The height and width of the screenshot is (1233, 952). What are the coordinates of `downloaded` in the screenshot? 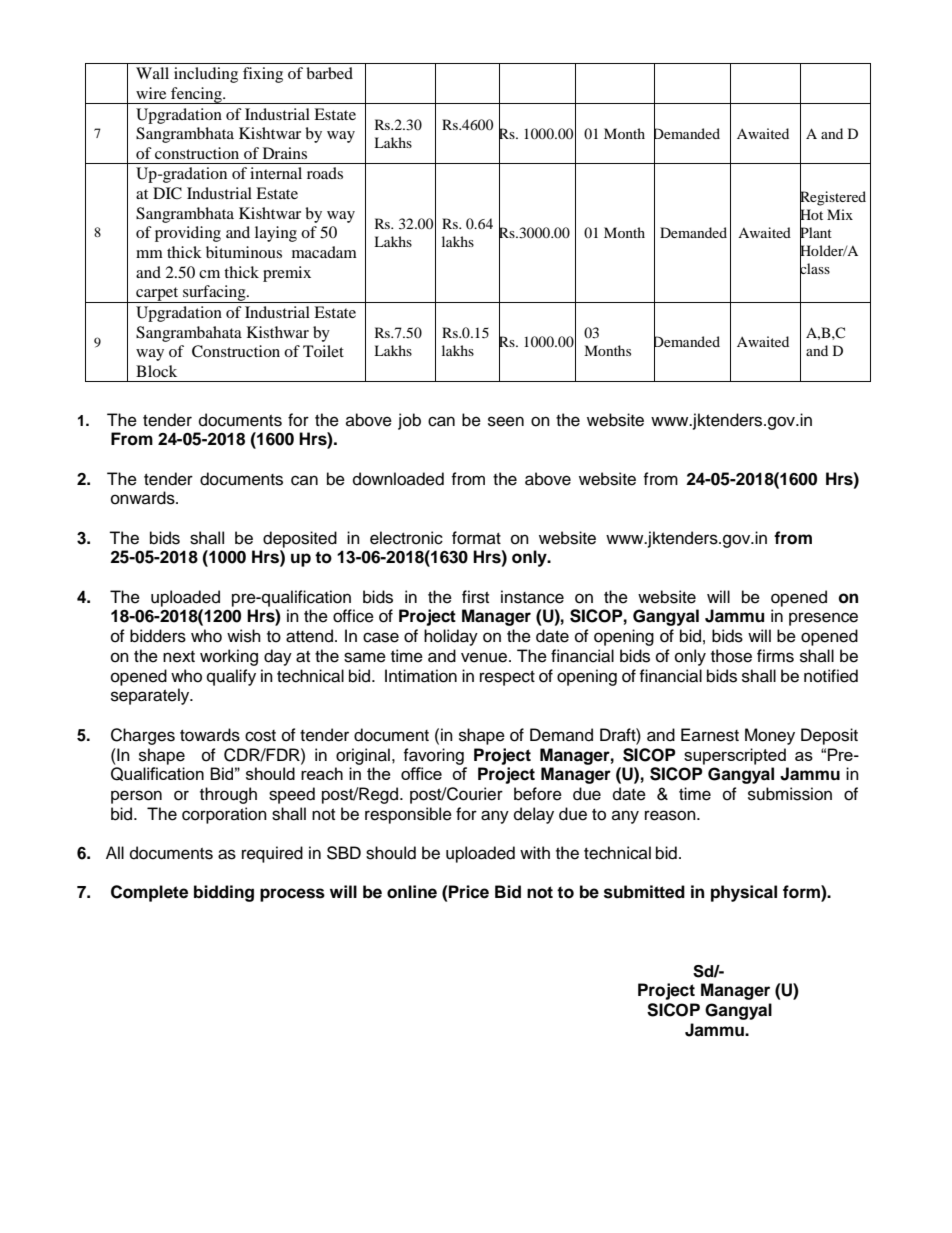 It's located at (398, 479).
